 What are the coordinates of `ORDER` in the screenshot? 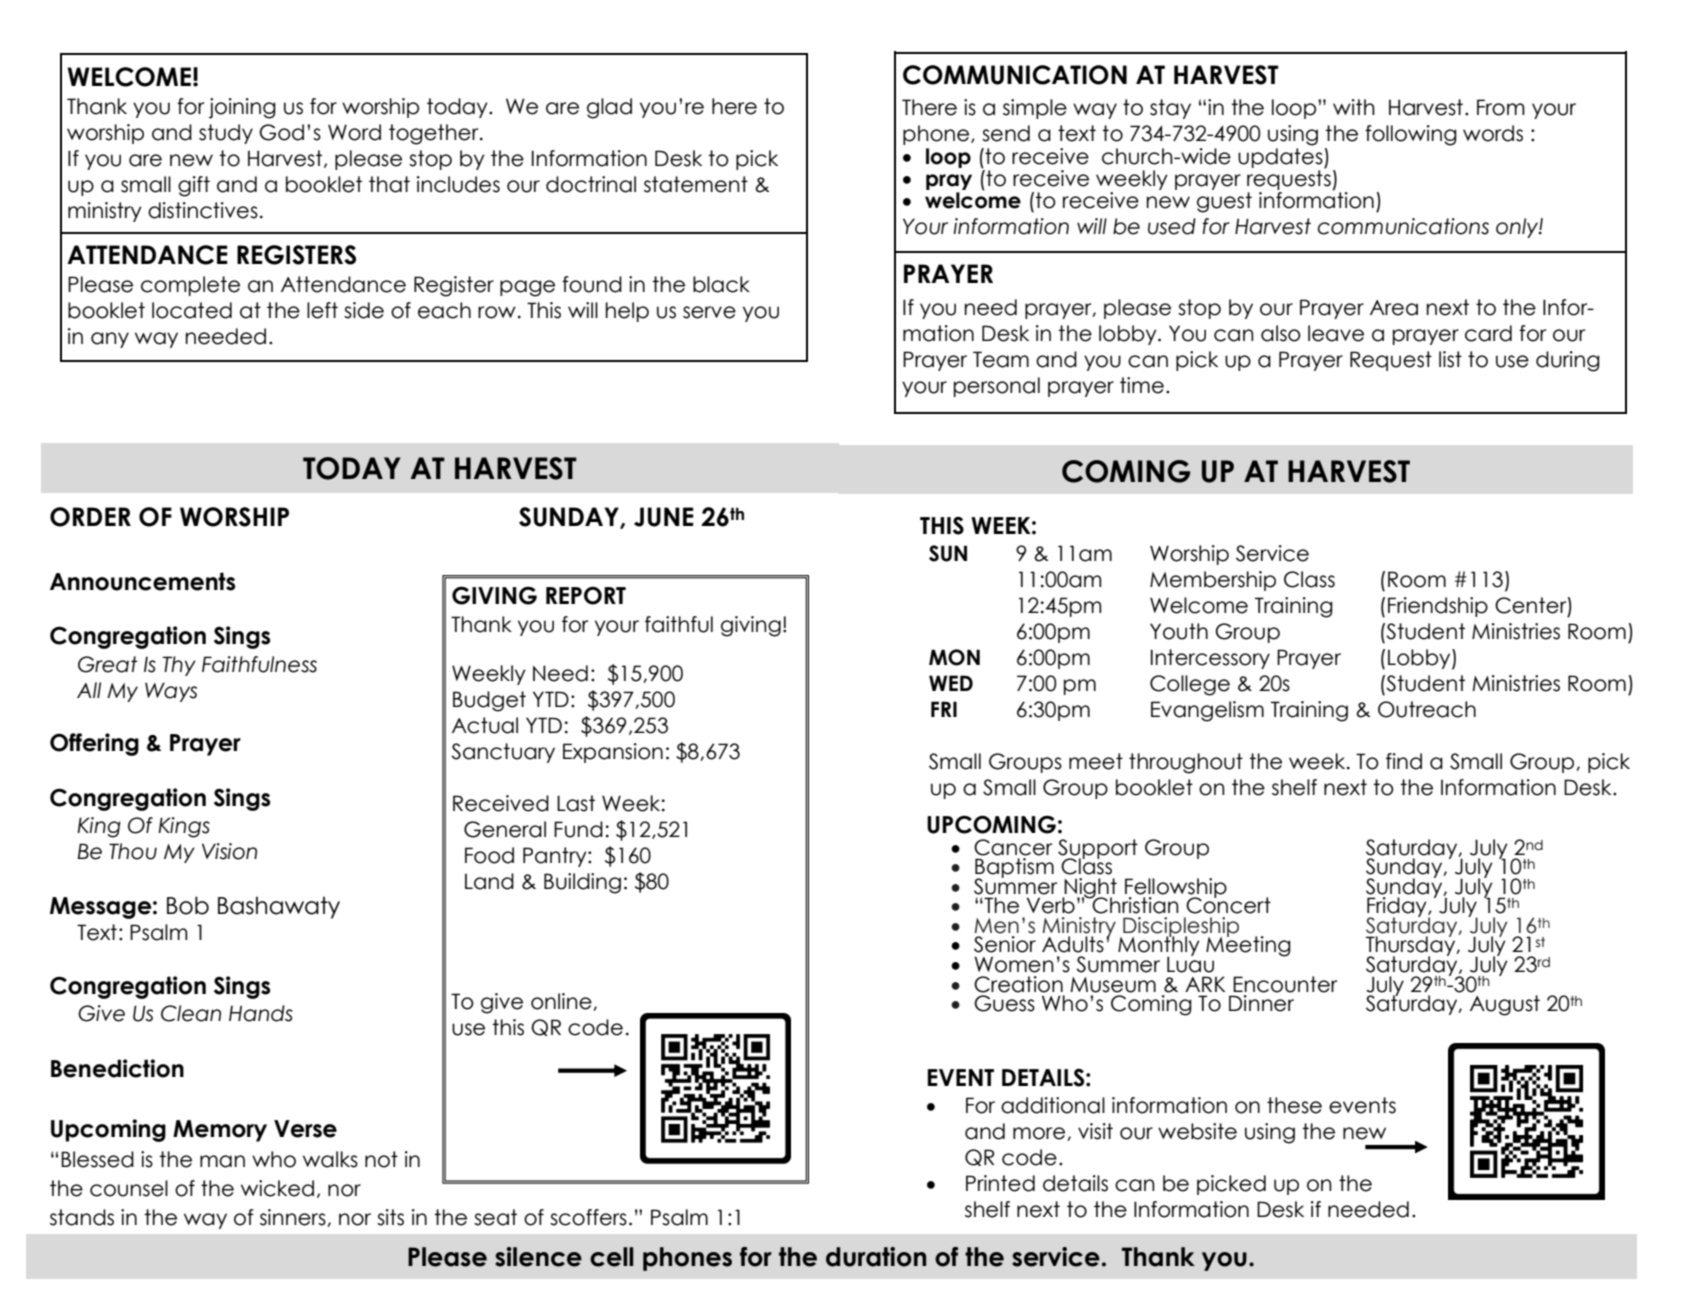 It's located at (90, 517).
